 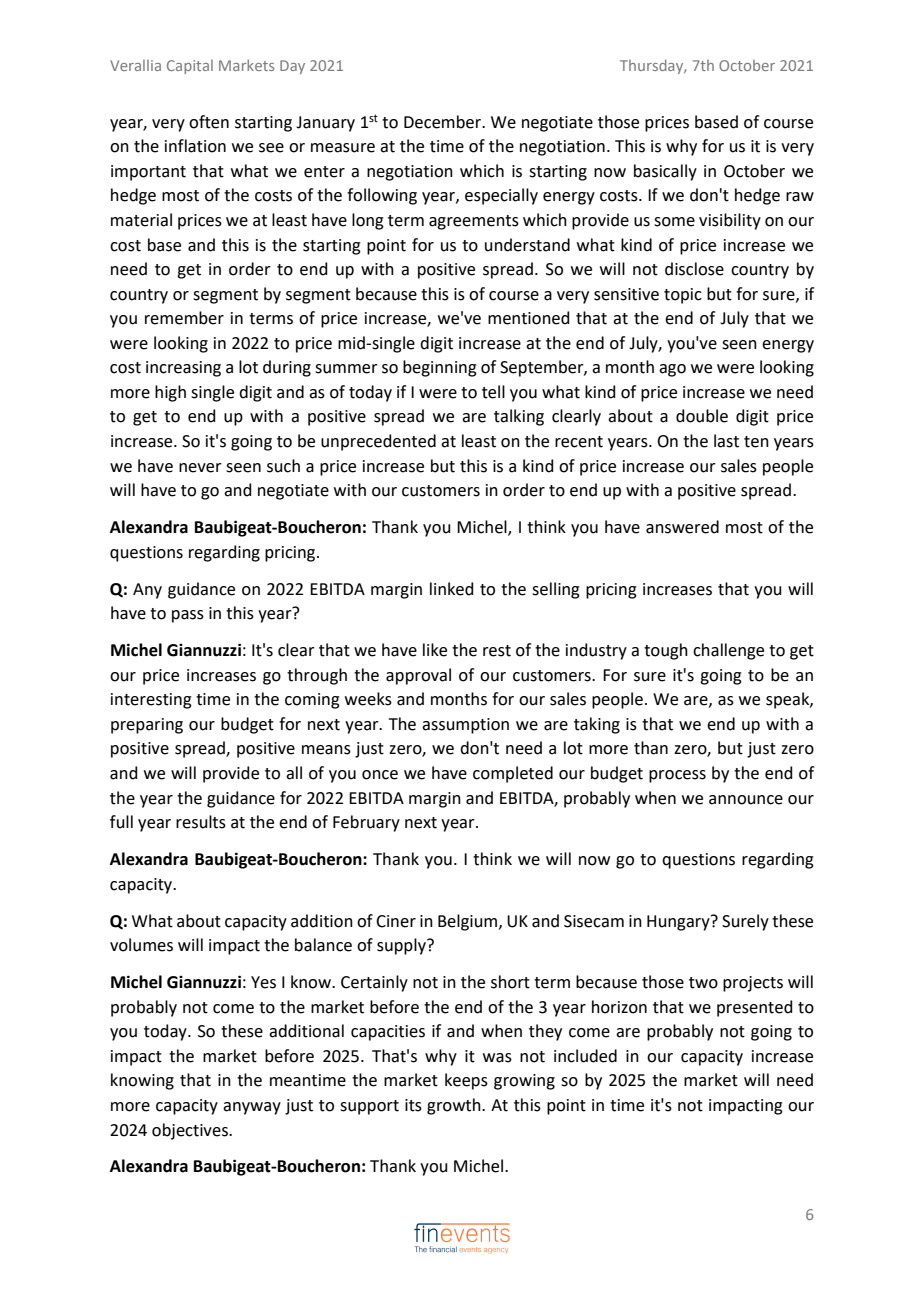 I want to click on growth, so click(x=455, y=1106).
